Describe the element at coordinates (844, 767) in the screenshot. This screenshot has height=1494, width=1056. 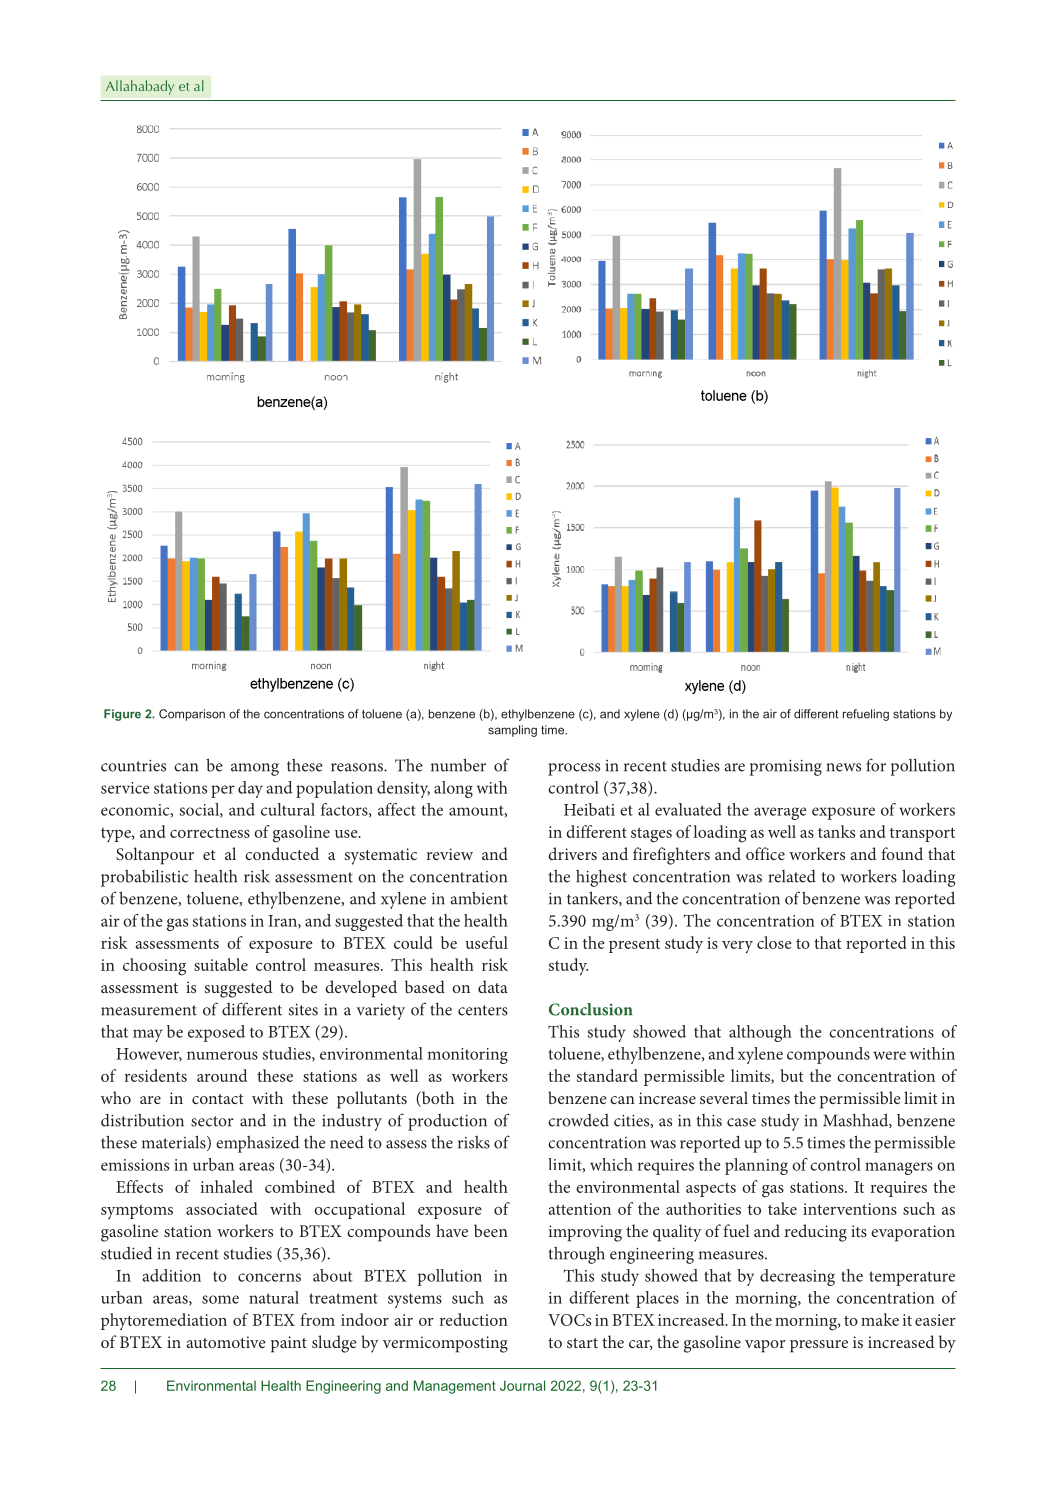
I see `news` at that location.
